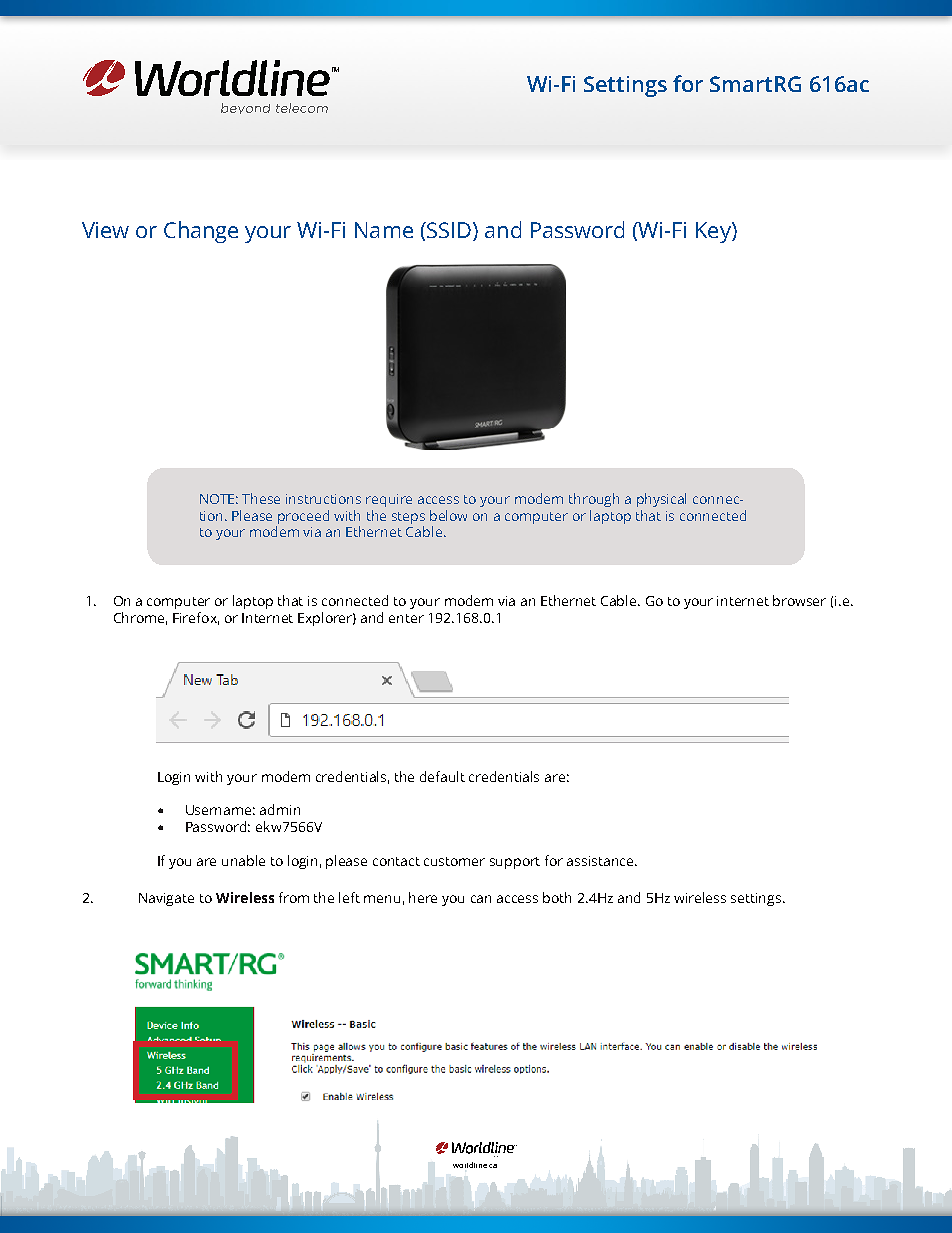 Image resolution: width=952 pixels, height=1233 pixels. I want to click on below, so click(448, 515).
